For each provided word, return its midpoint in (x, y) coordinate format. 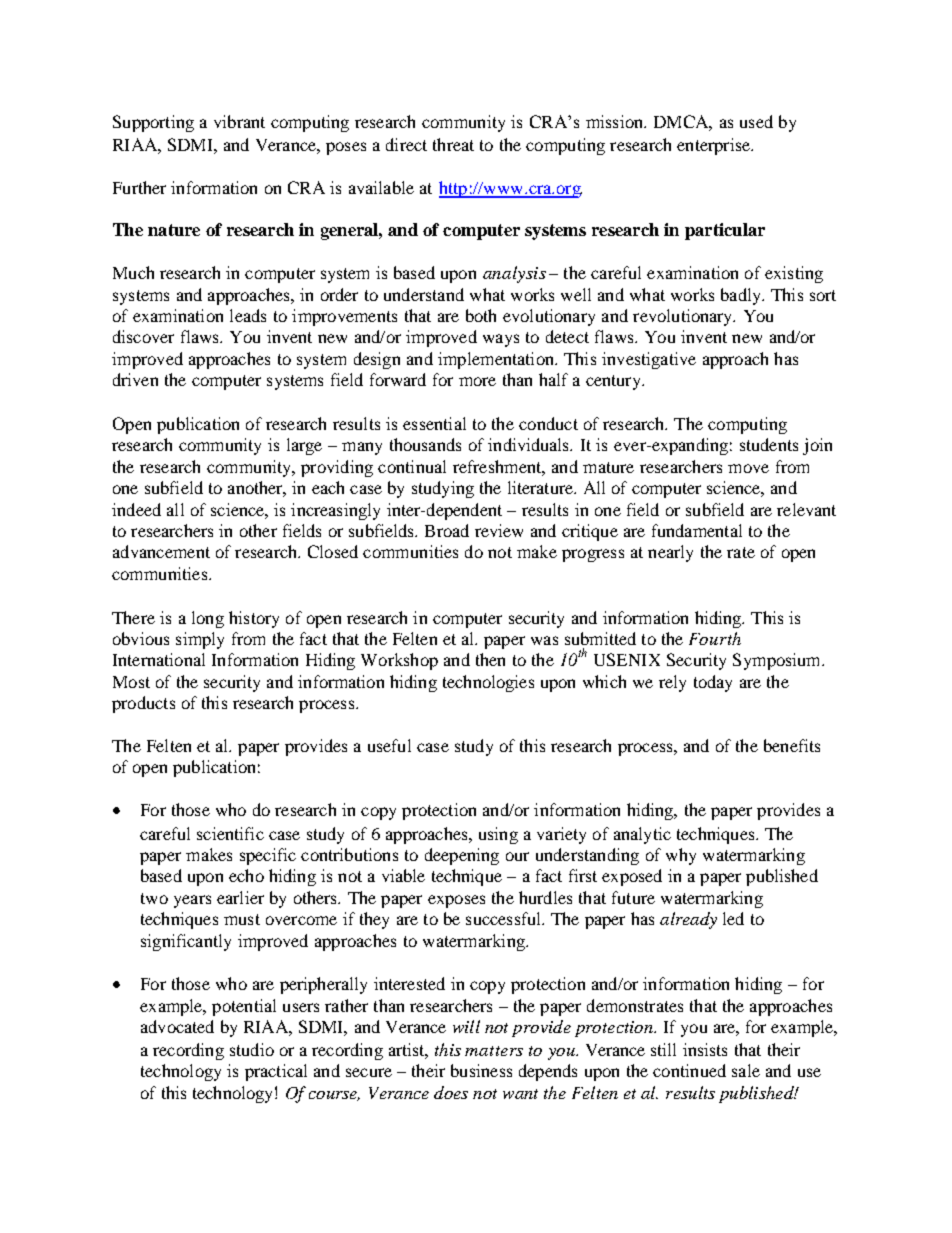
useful (389, 745)
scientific (230, 833)
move (748, 468)
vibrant (239, 121)
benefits (792, 745)
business (481, 1070)
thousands (425, 444)
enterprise (714, 146)
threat (453, 144)
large (304, 446)
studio (252, 1049)
